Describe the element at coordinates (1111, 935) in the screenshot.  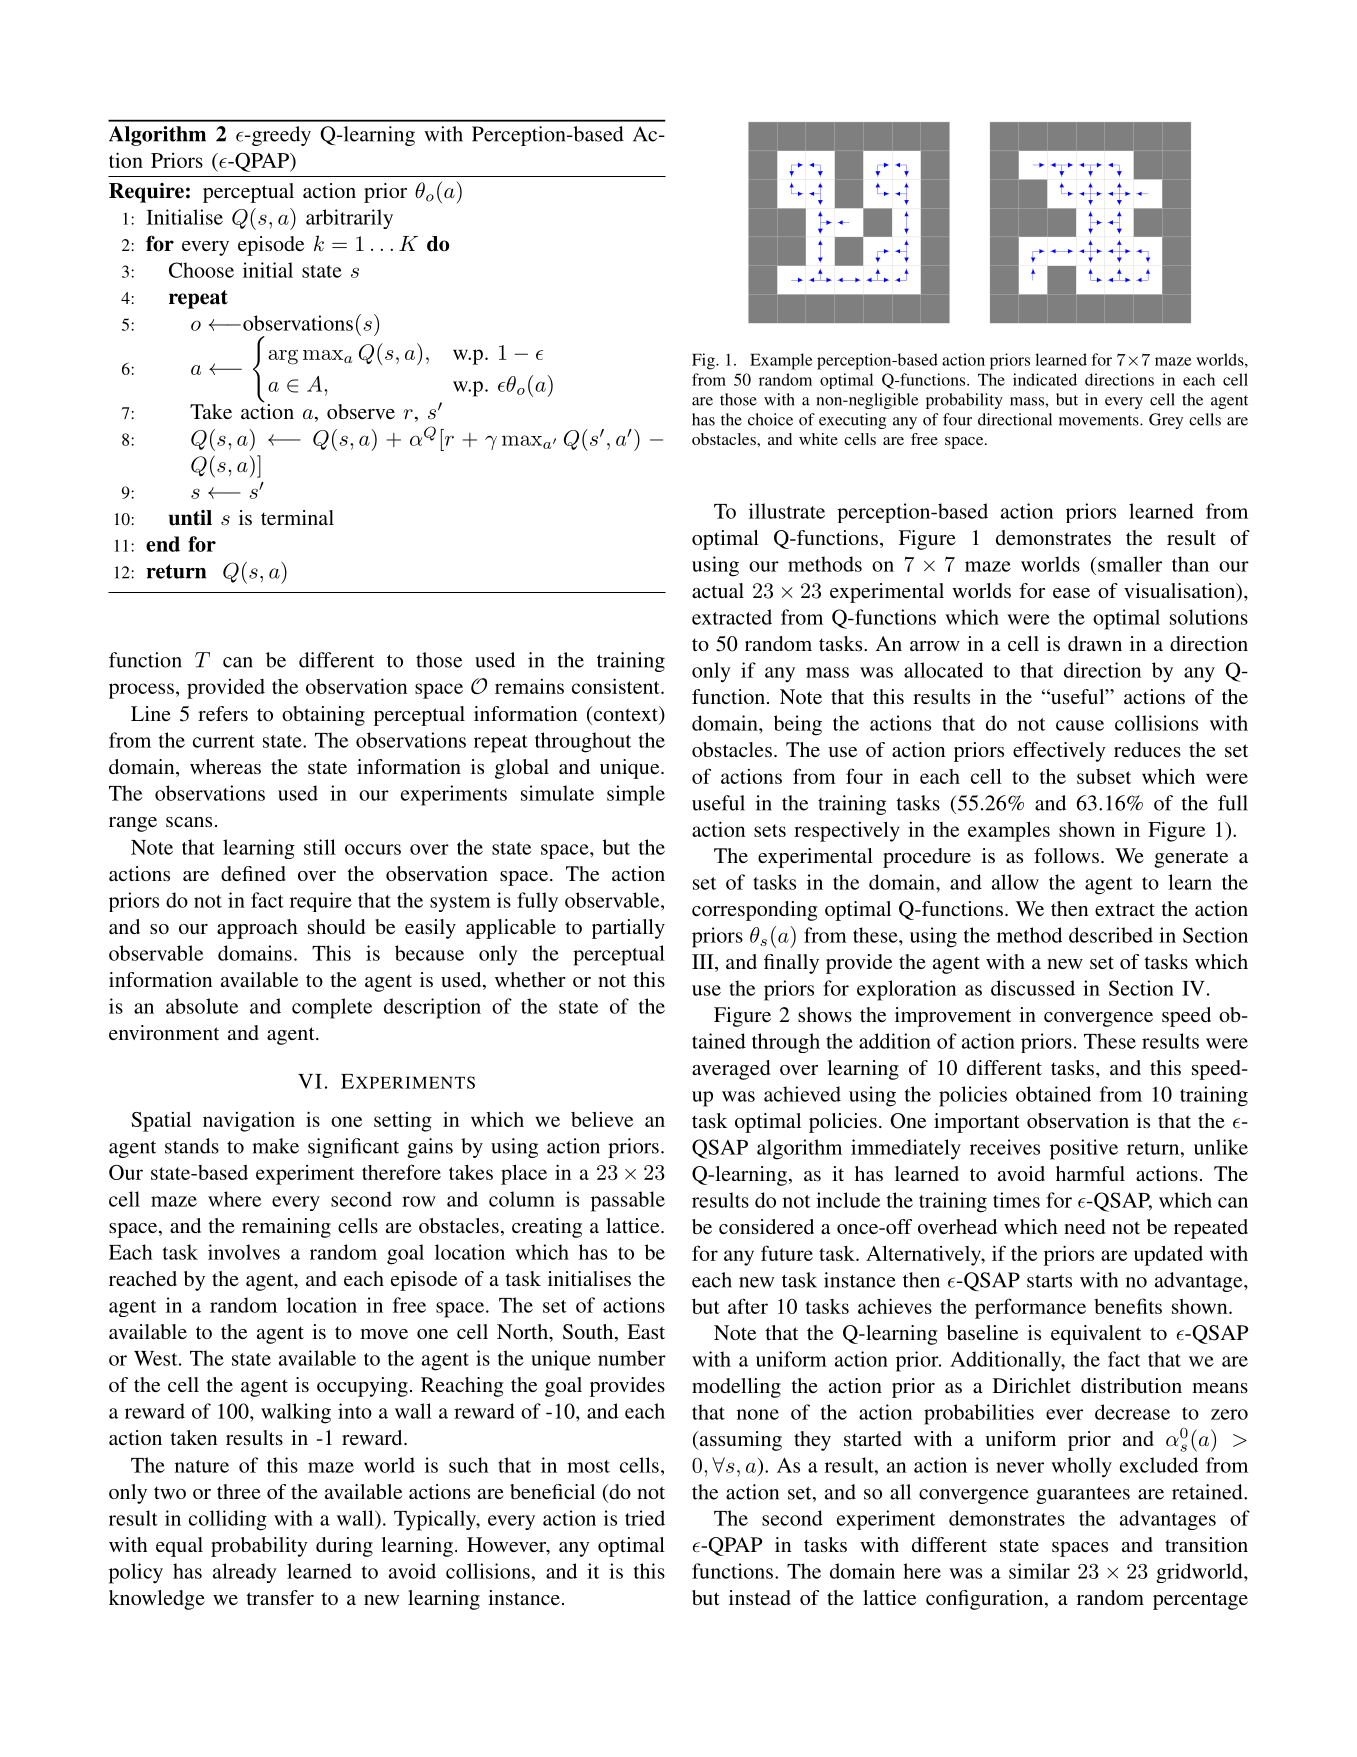
I see `described` at that location.
